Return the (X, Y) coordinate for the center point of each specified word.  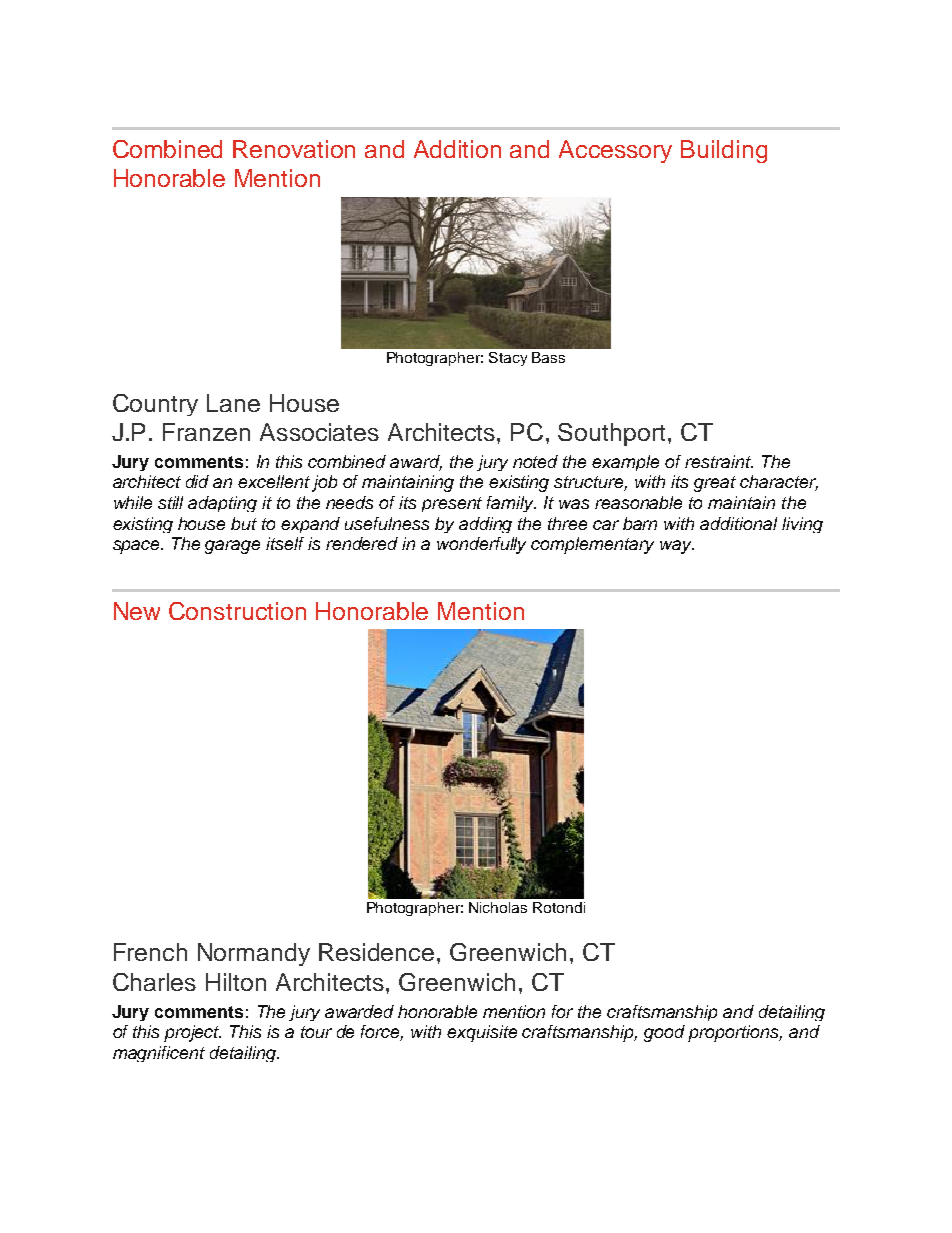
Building (724, 151)
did (197, 481)
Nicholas (498, 907)
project (192, 1033)
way (677, 547)
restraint (719, 461)
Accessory (615, 151)
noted (535, 461)
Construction (237, 611)
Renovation (294, 149)
